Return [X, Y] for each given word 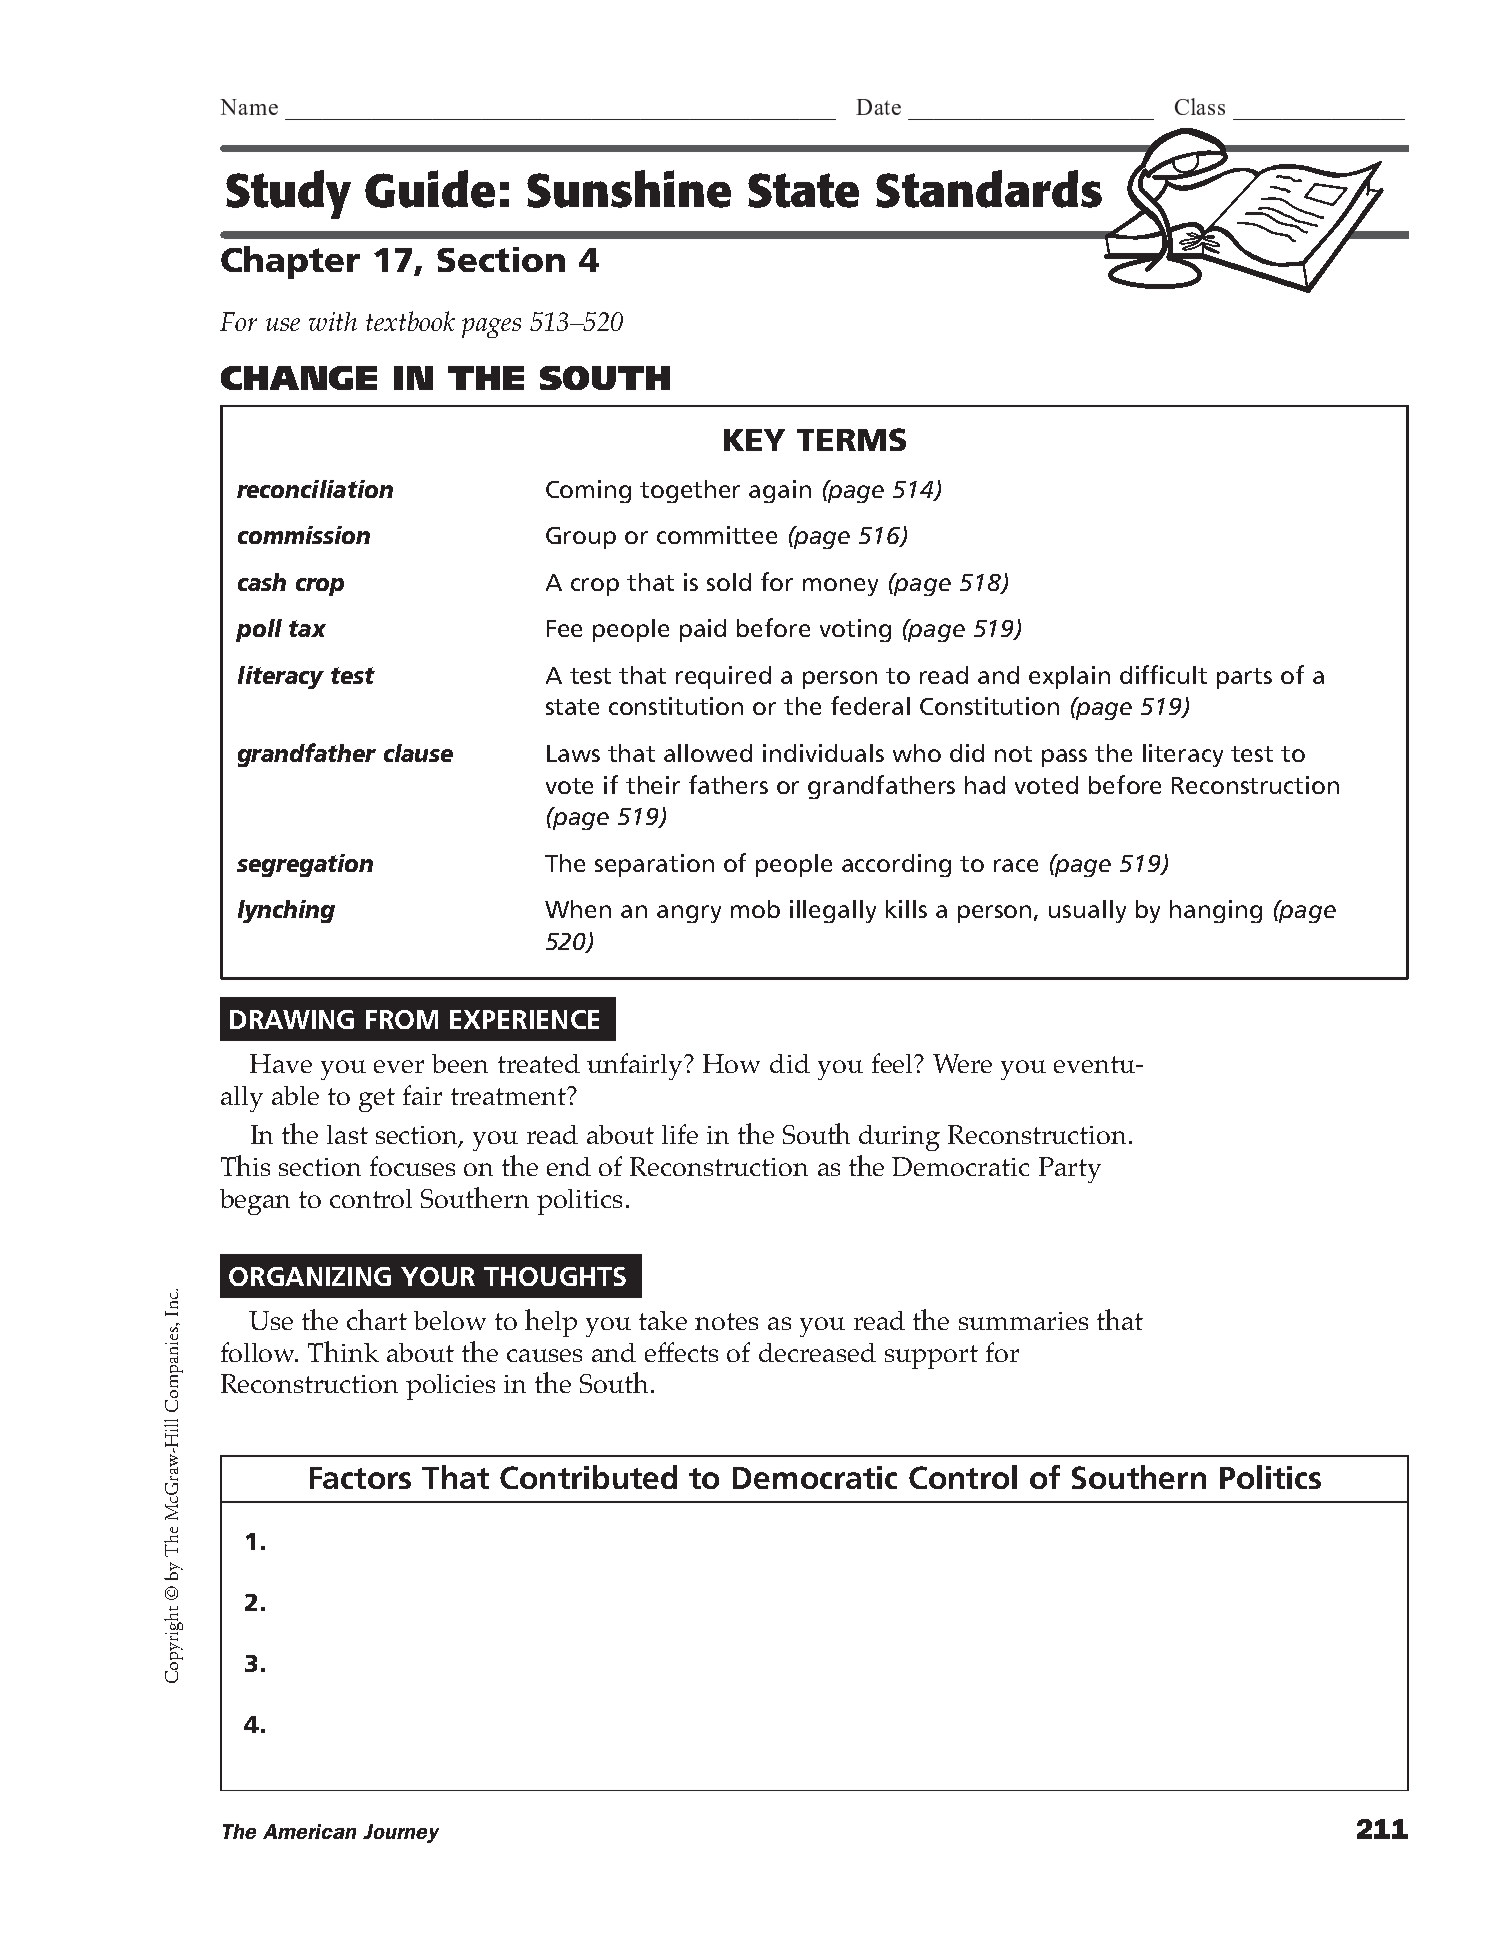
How [731, 1063]
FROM [402, 1019]
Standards [989, 189]
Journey [401, 1833]
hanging [1216, 911]
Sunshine [629, 189]
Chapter [290, 262]
